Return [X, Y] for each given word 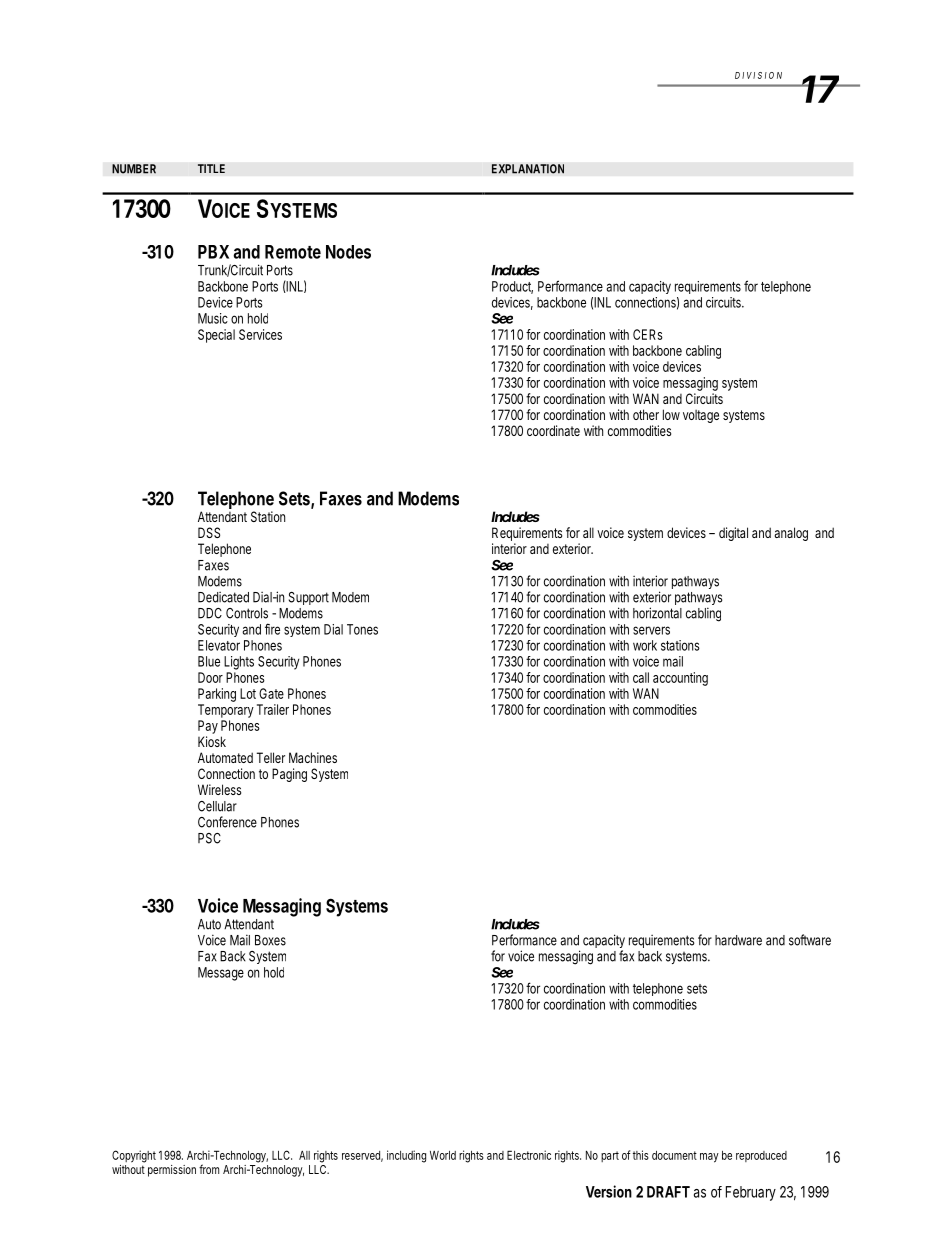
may [709, 1158]
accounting [680, 679]
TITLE [211, 168]
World [443, 1155]
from [209, 1169]
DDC [210, 613]
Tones [362, 629]
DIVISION [758, 75]
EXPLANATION [528, 169]
